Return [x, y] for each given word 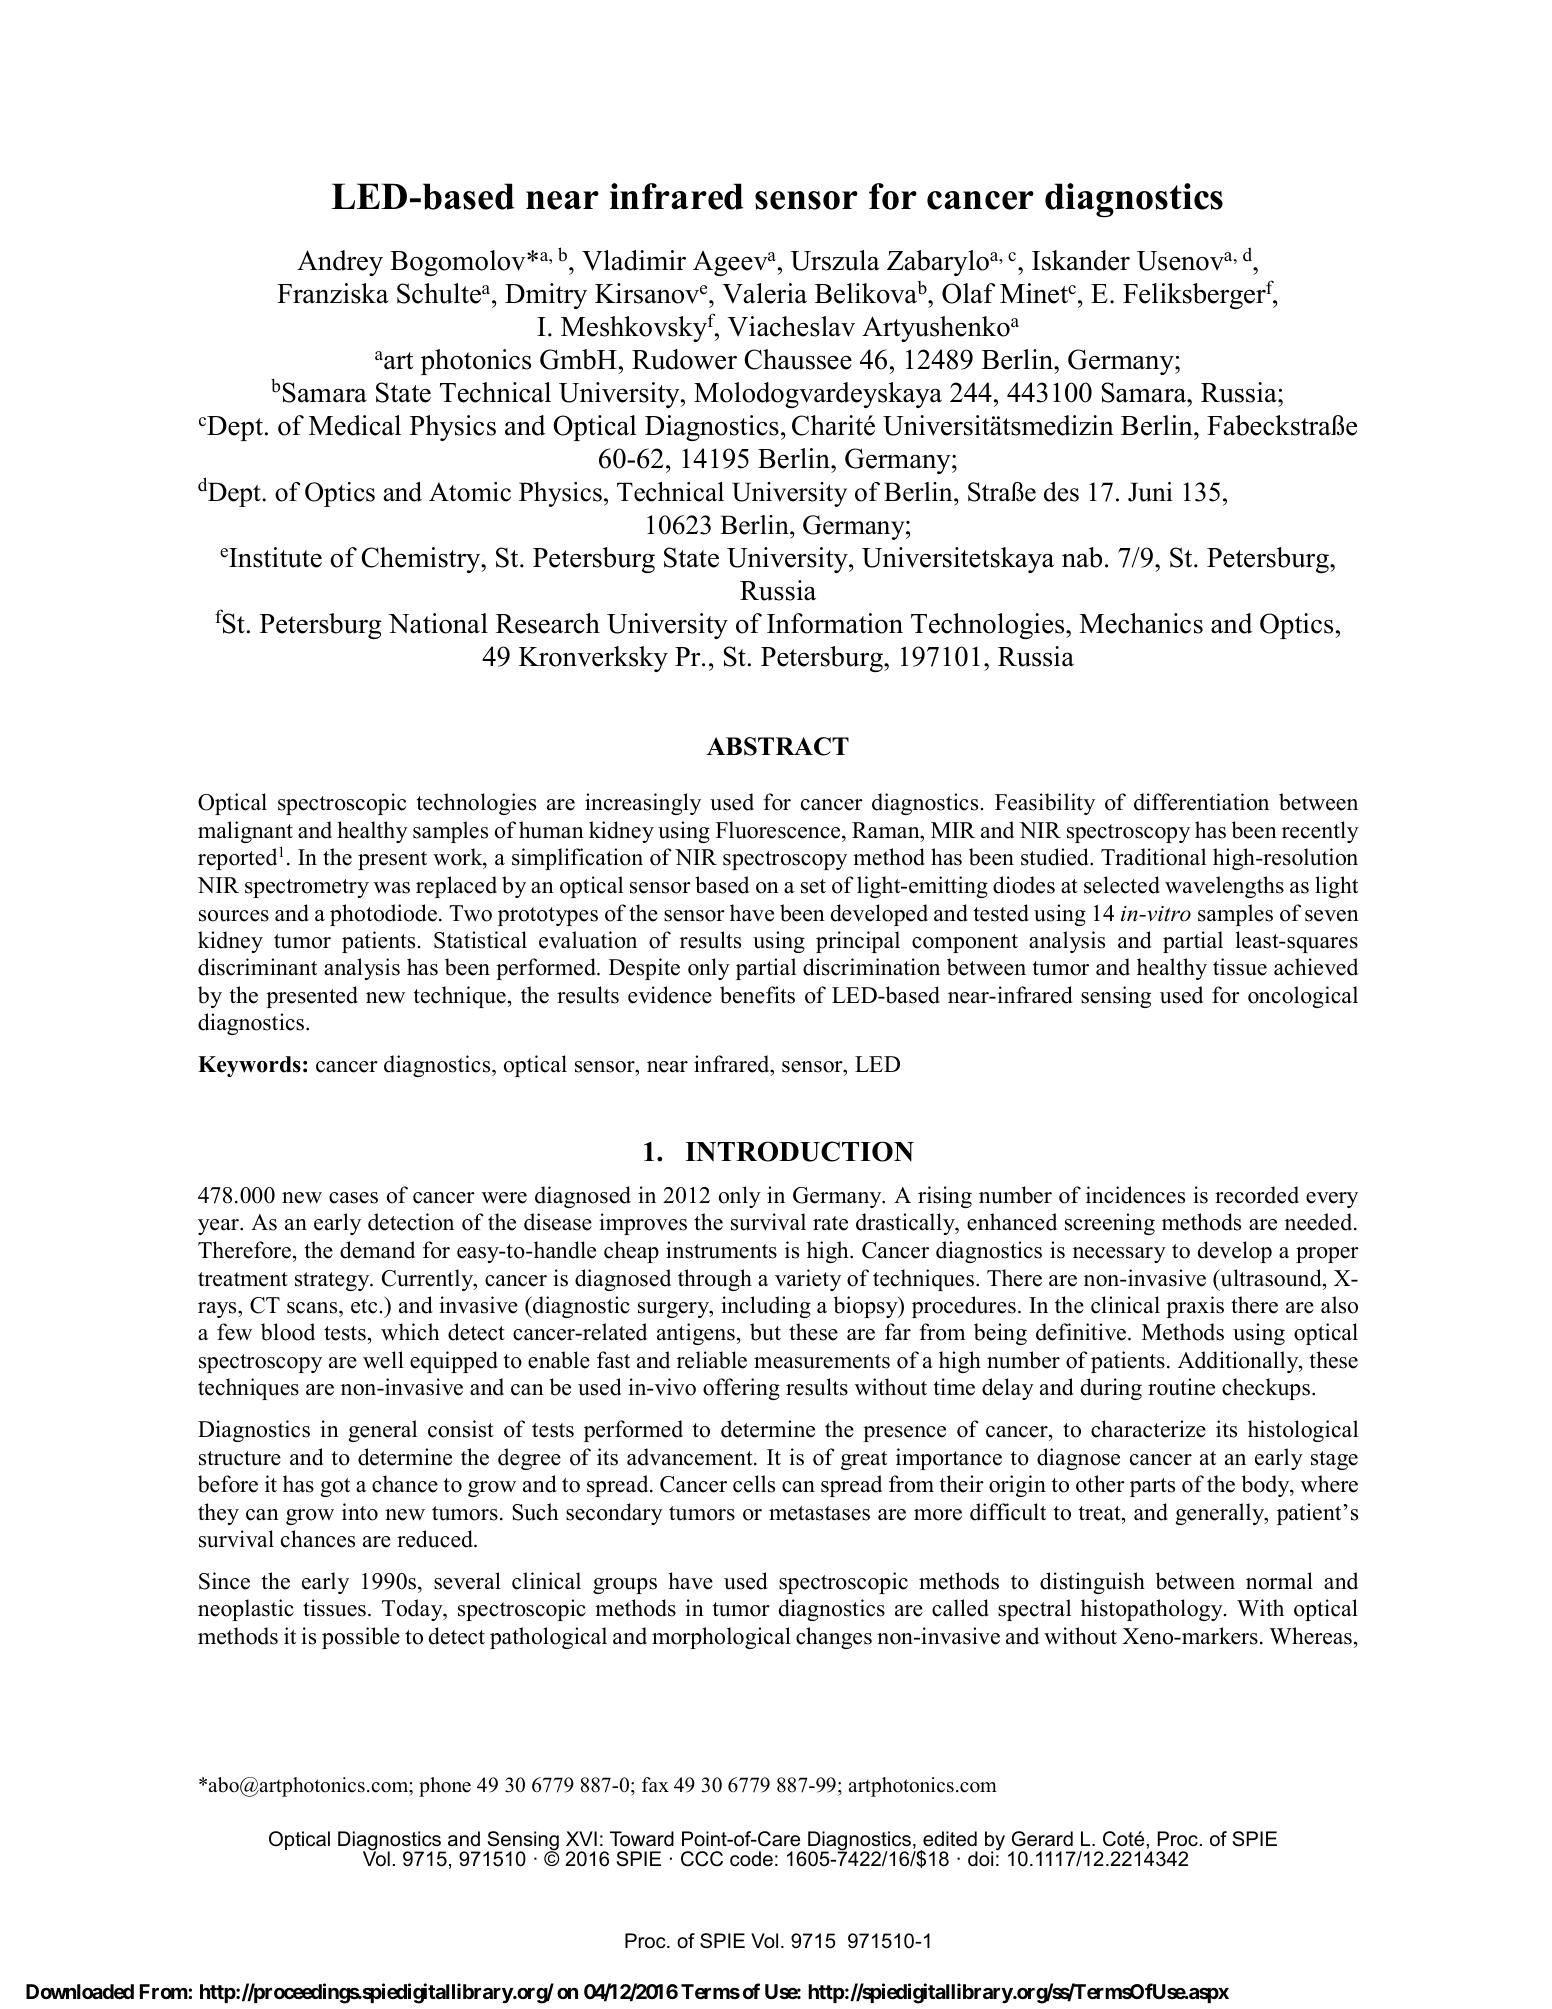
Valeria [764, 293]
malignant [245, 832]
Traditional [1153, 857]
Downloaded [80, 1991]
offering [741, 1389]
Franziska [332, 293]
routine [1181, 1387]
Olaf [968, 293]
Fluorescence [779, 830]
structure [240, 1458]
